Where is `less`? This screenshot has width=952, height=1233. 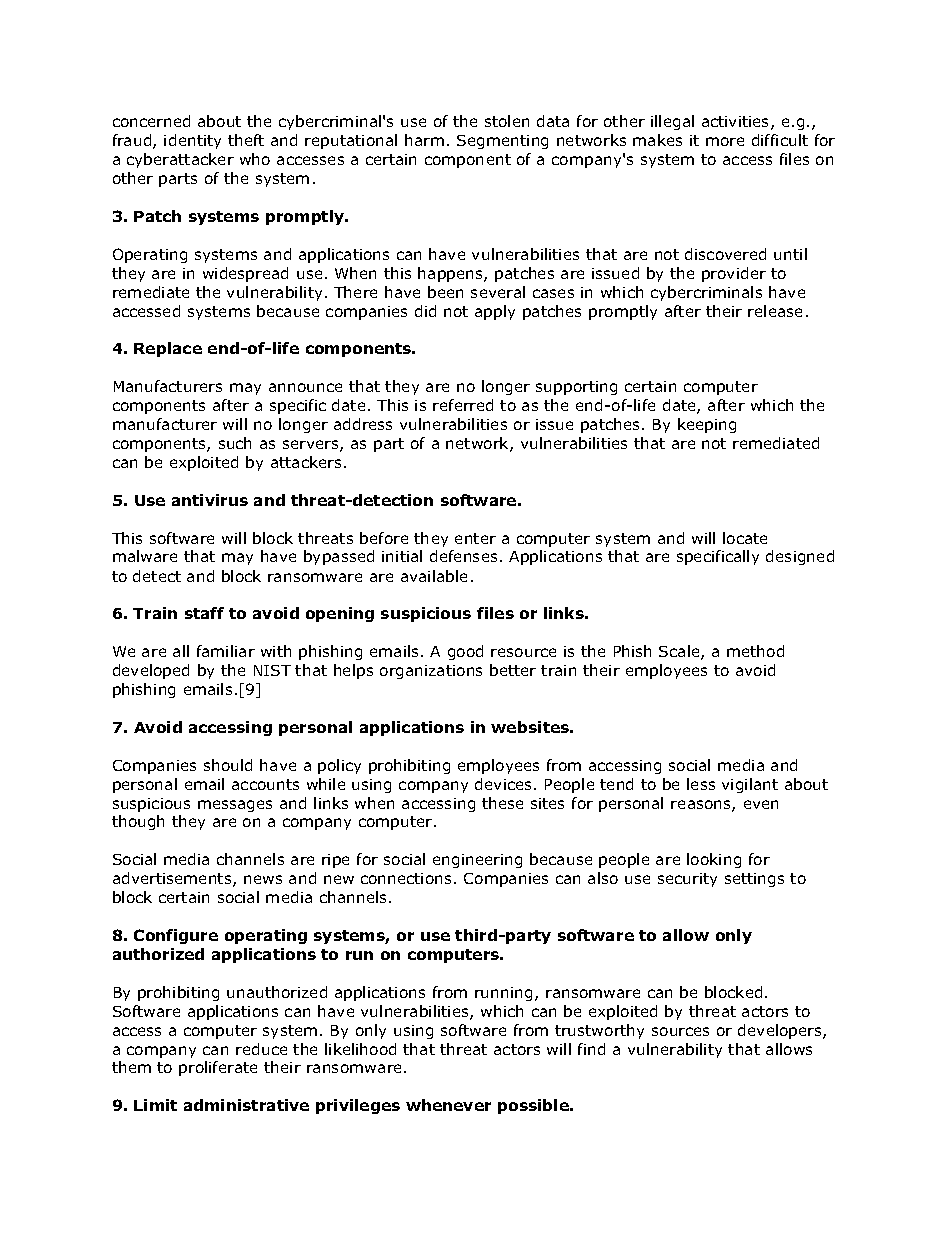 less is located at coordinates (701, 784).
